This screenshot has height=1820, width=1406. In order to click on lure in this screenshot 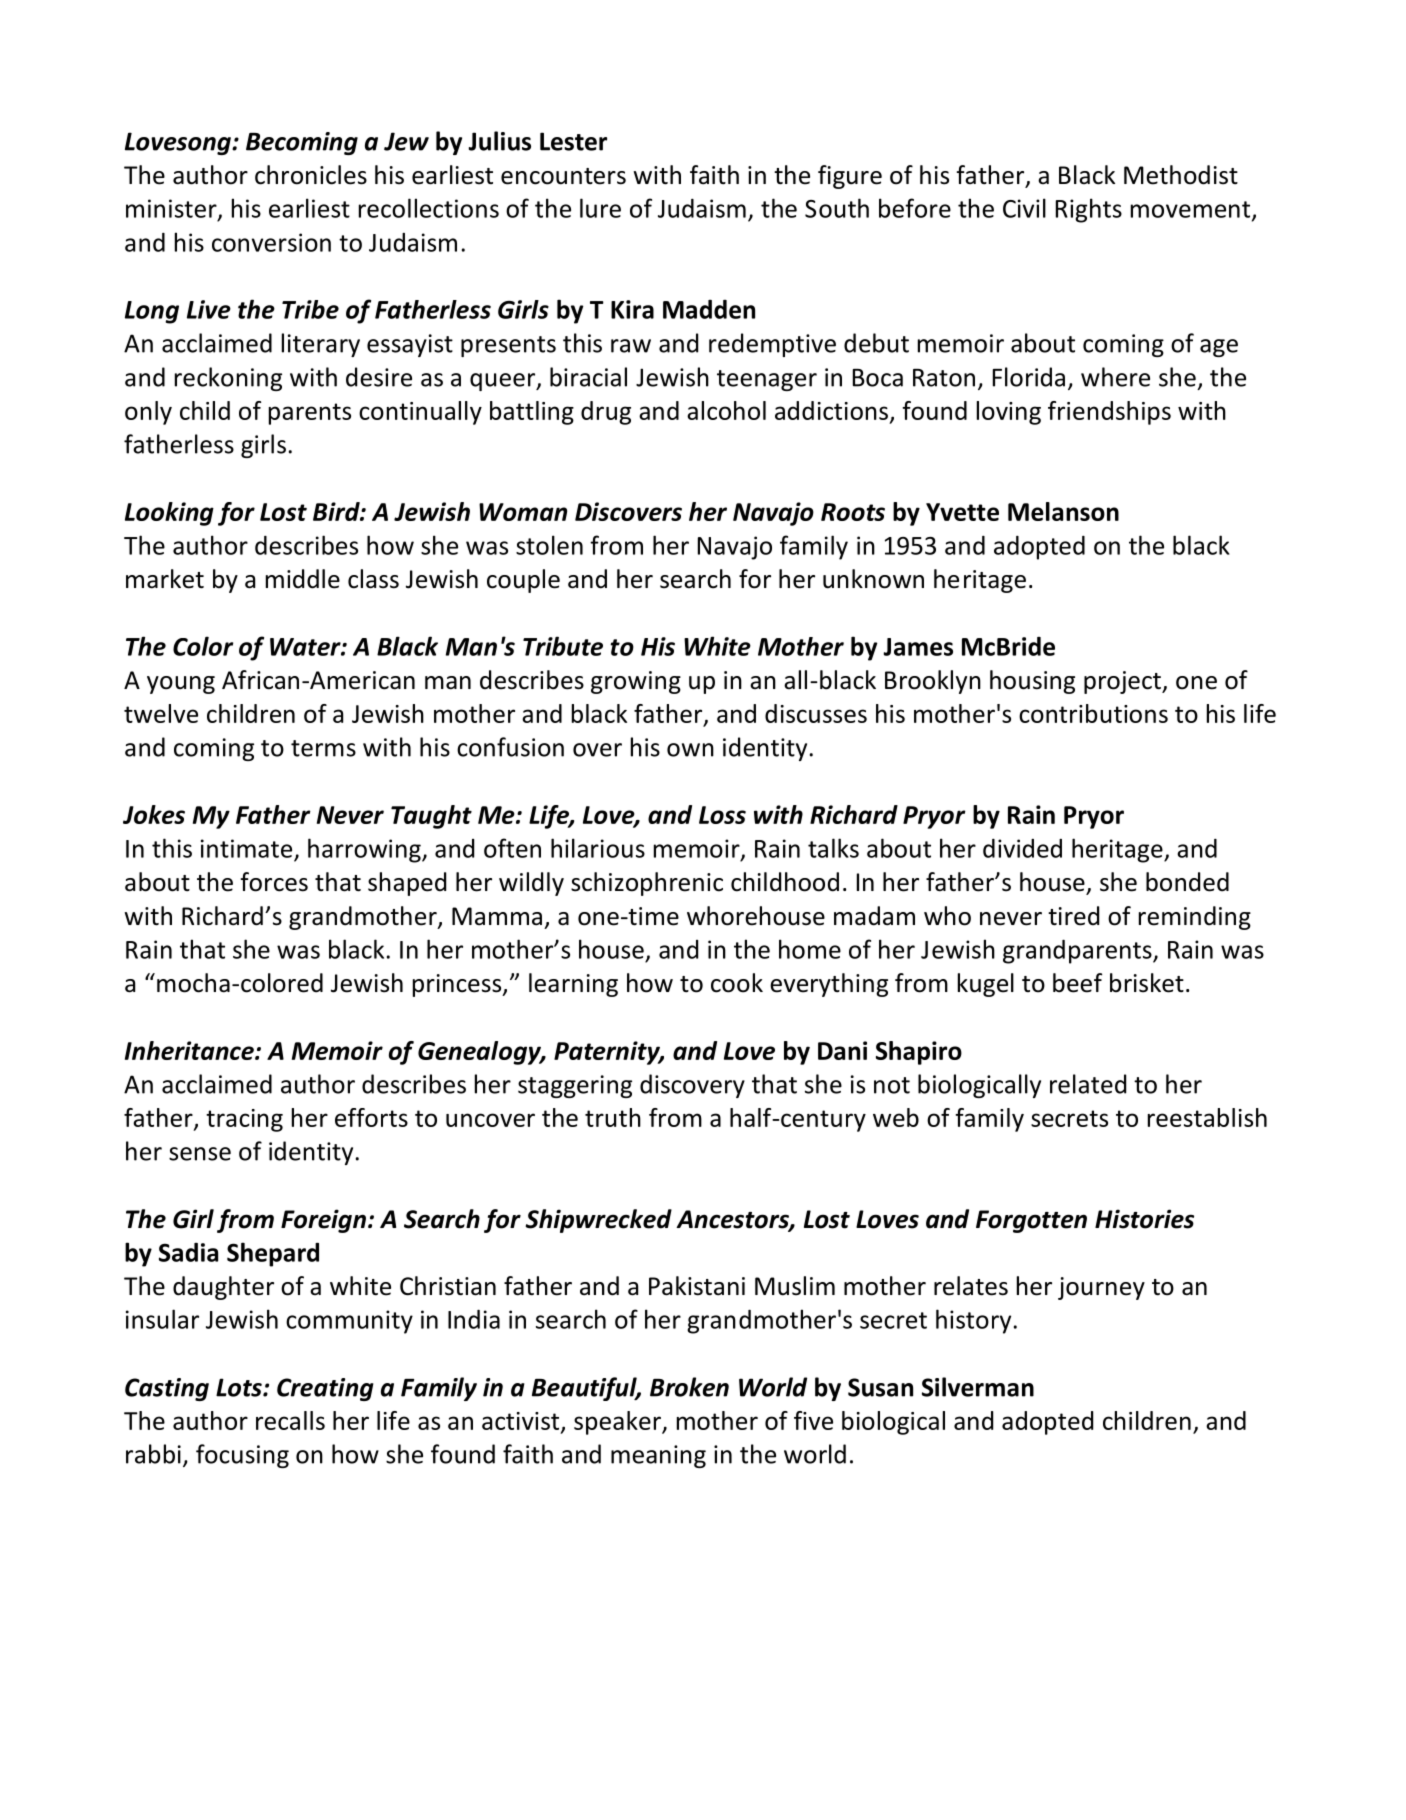, I will do `click(600, 208)`.
